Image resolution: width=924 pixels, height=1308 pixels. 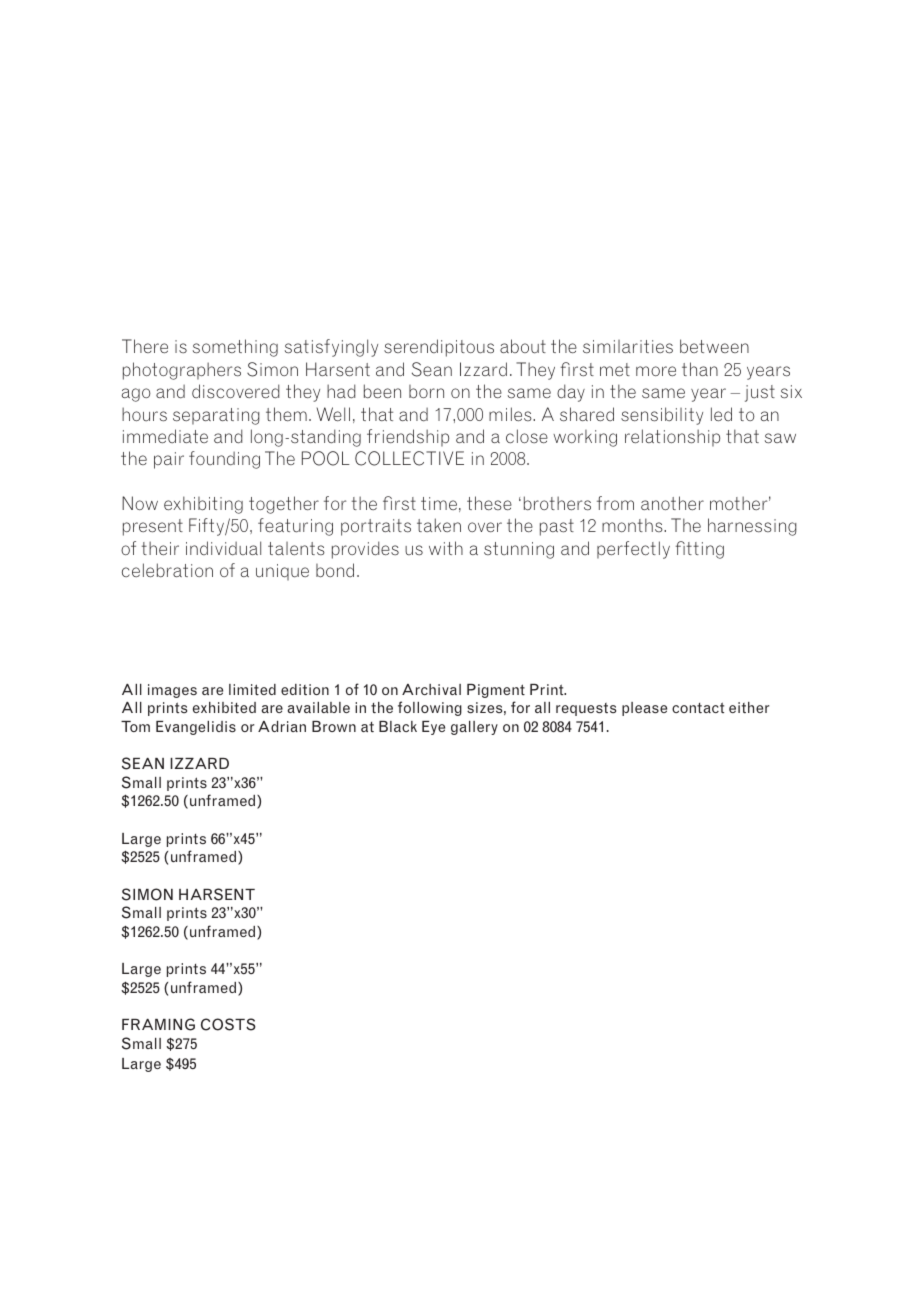 I want to click on taken, so click(x=439, y=525).
